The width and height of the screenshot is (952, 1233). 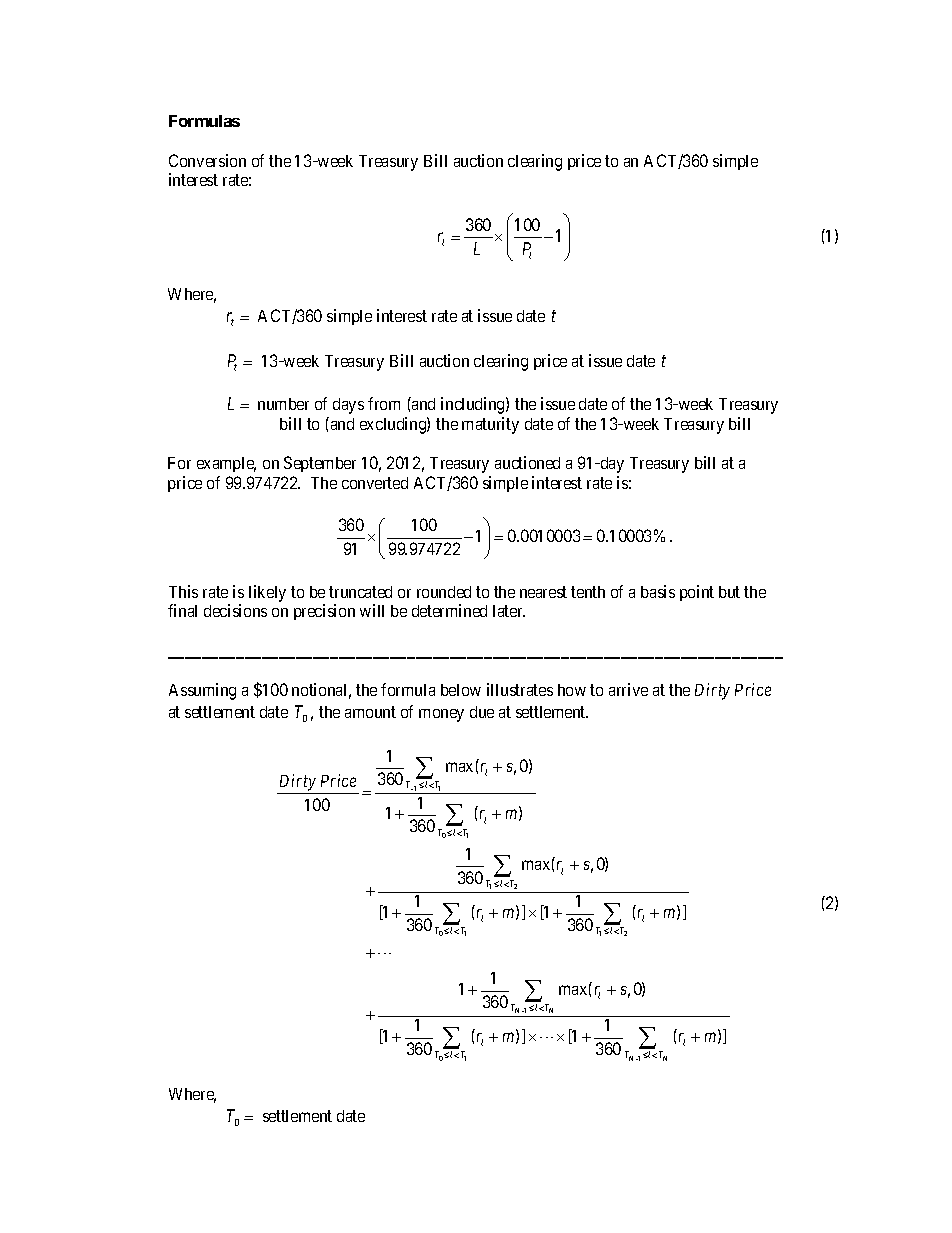 I want to click on from, so click(x=384, y=403).
